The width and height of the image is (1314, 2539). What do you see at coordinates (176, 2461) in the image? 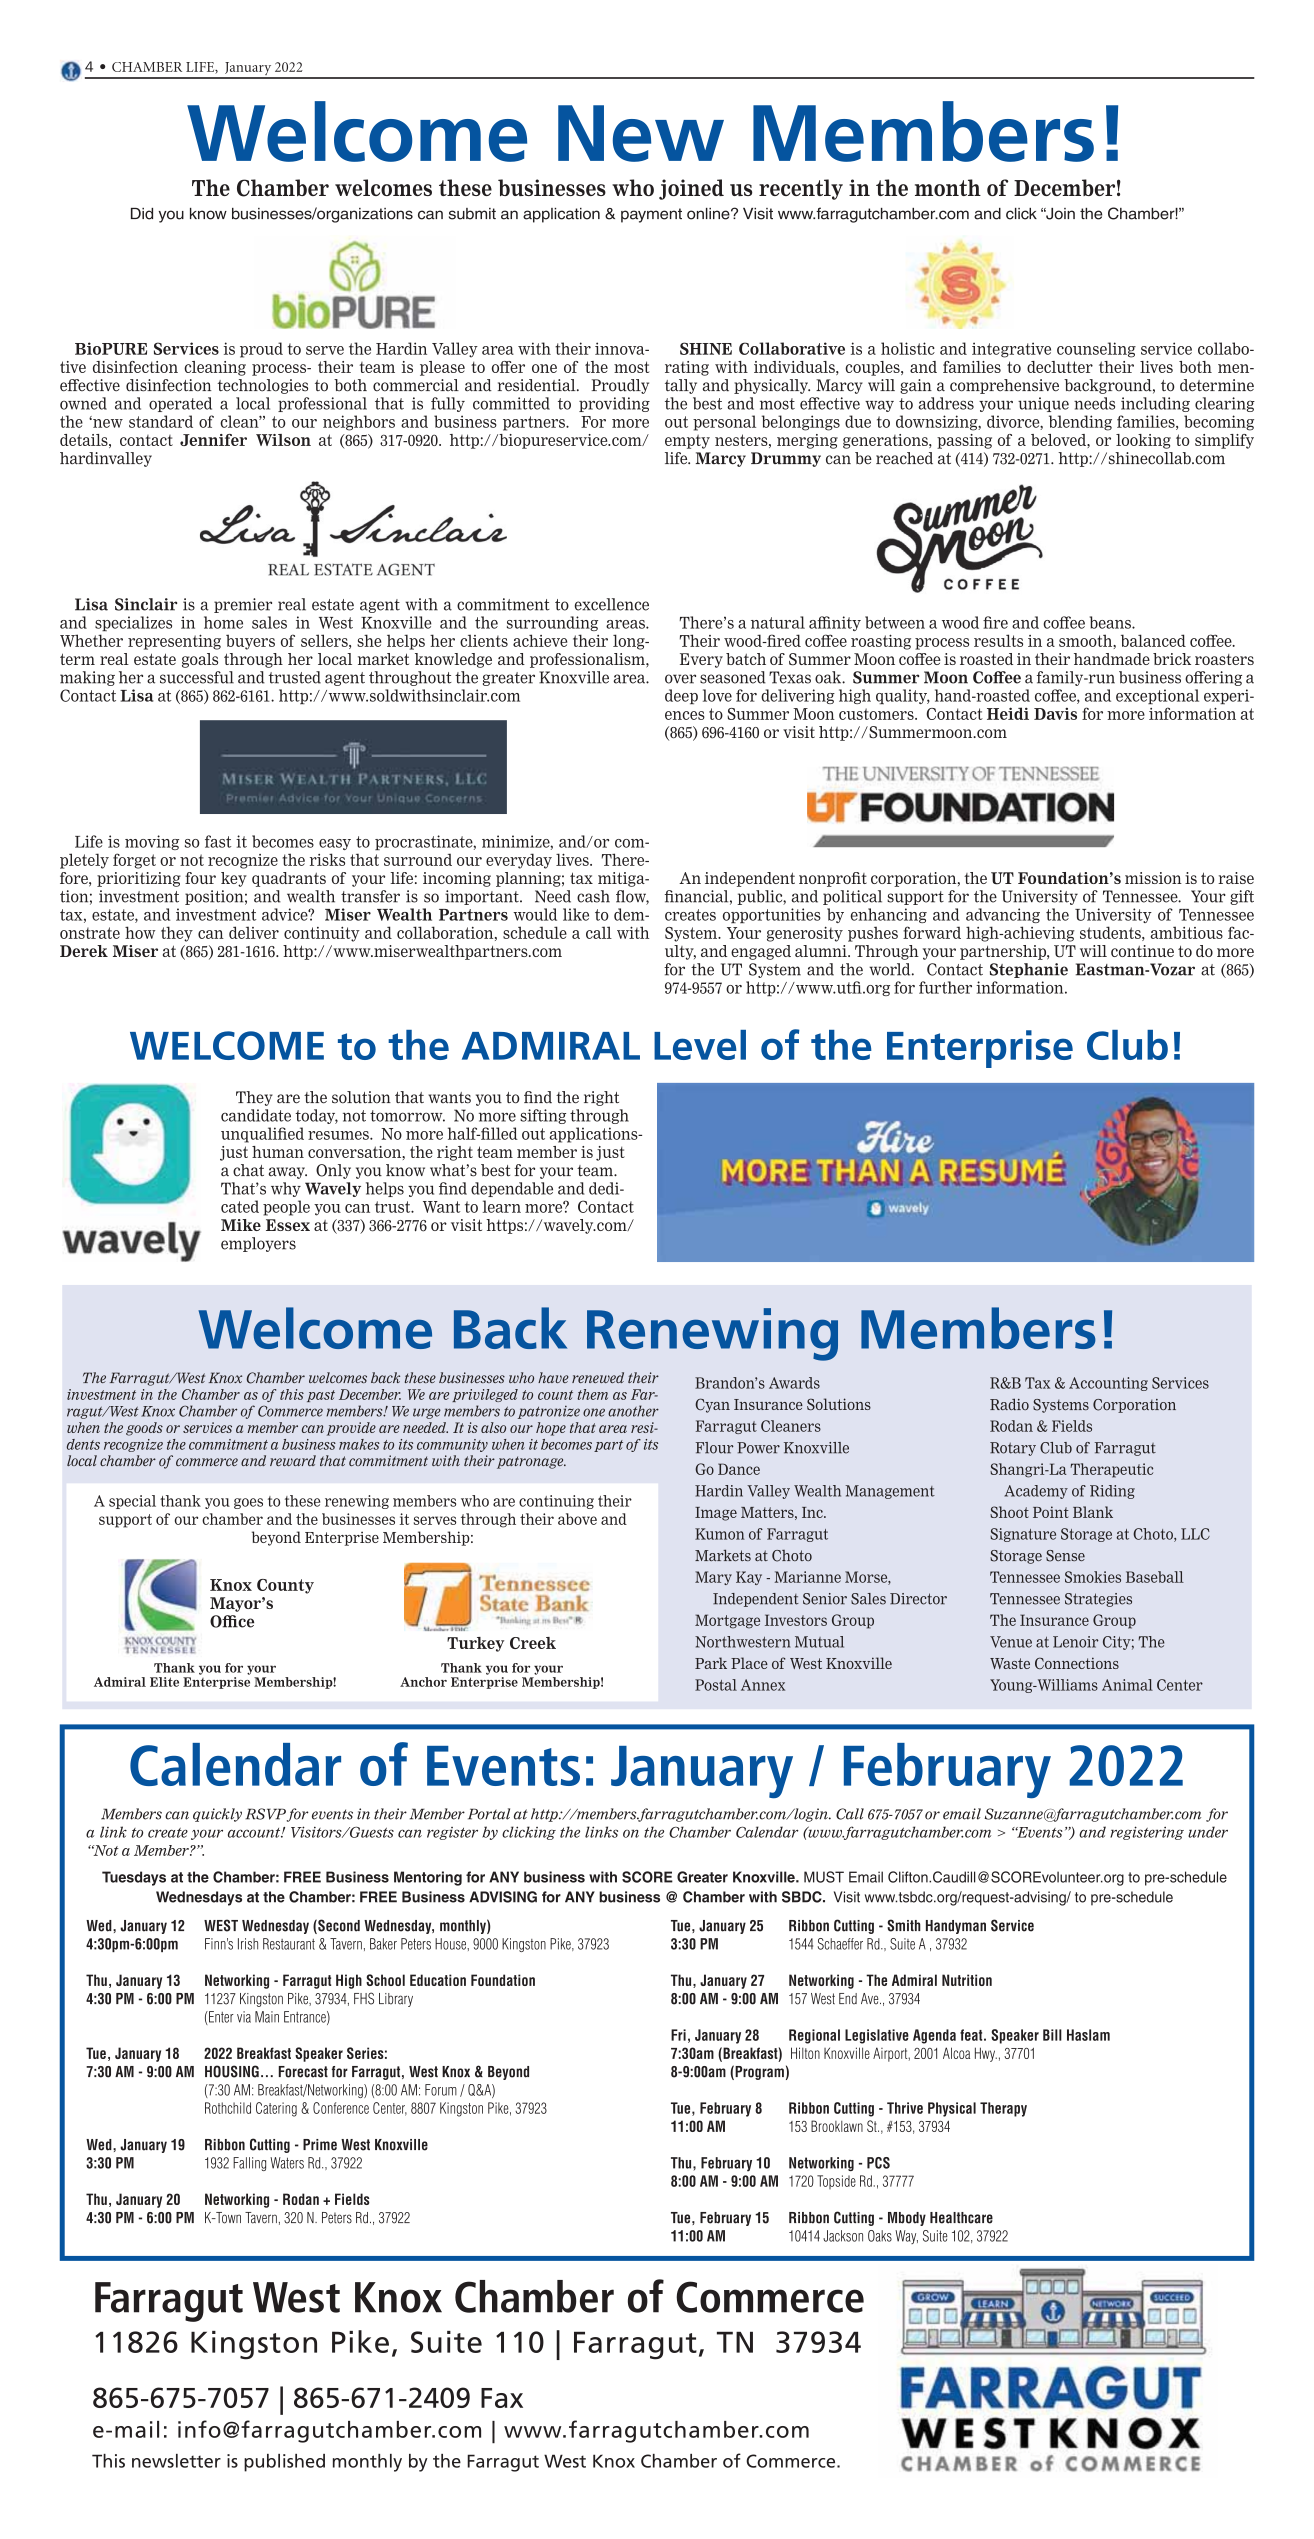
I see `newsletter` at bounding box center [176, 2461].
